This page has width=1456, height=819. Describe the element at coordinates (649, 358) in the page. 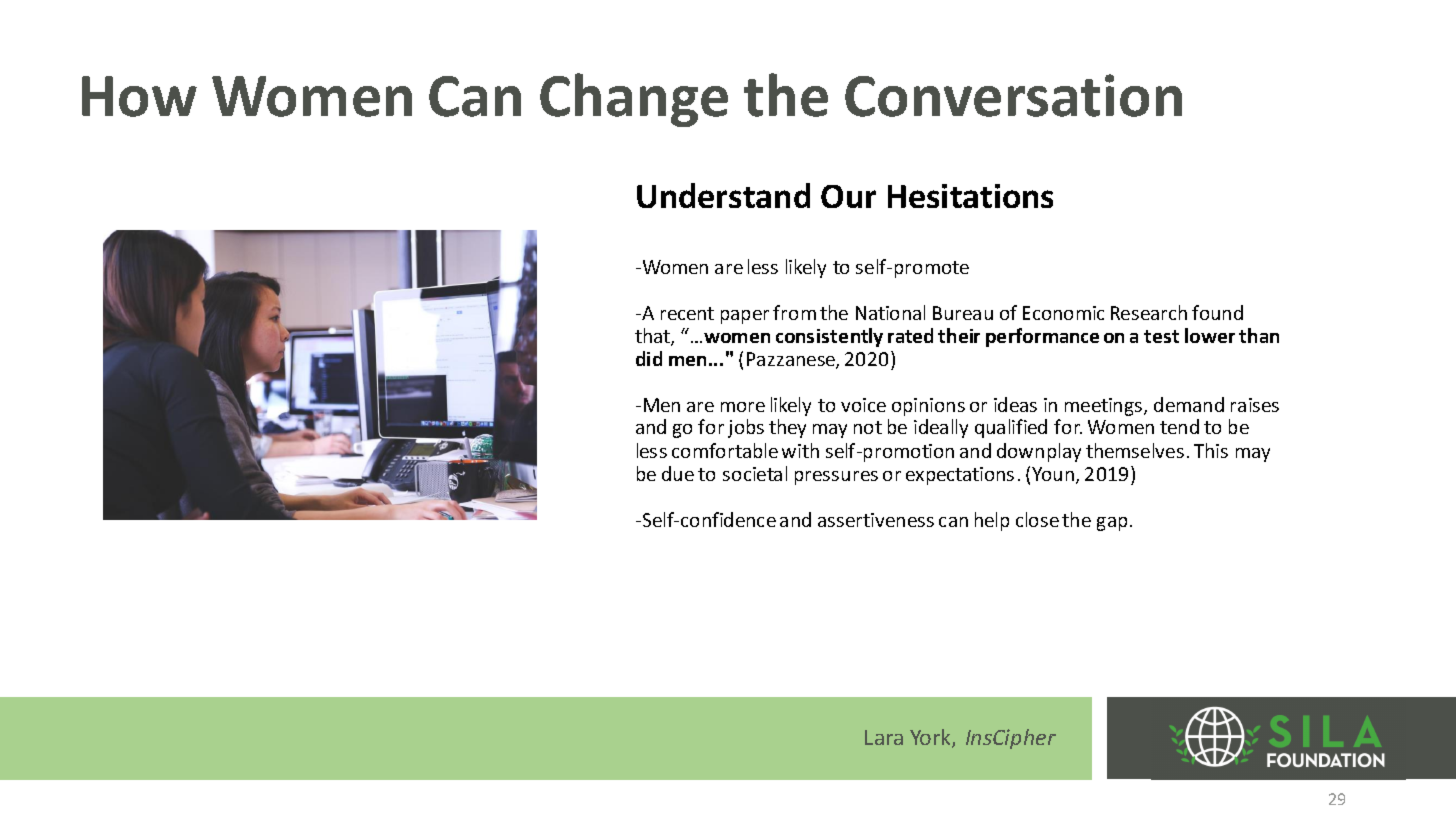

I see `did` at that location.
